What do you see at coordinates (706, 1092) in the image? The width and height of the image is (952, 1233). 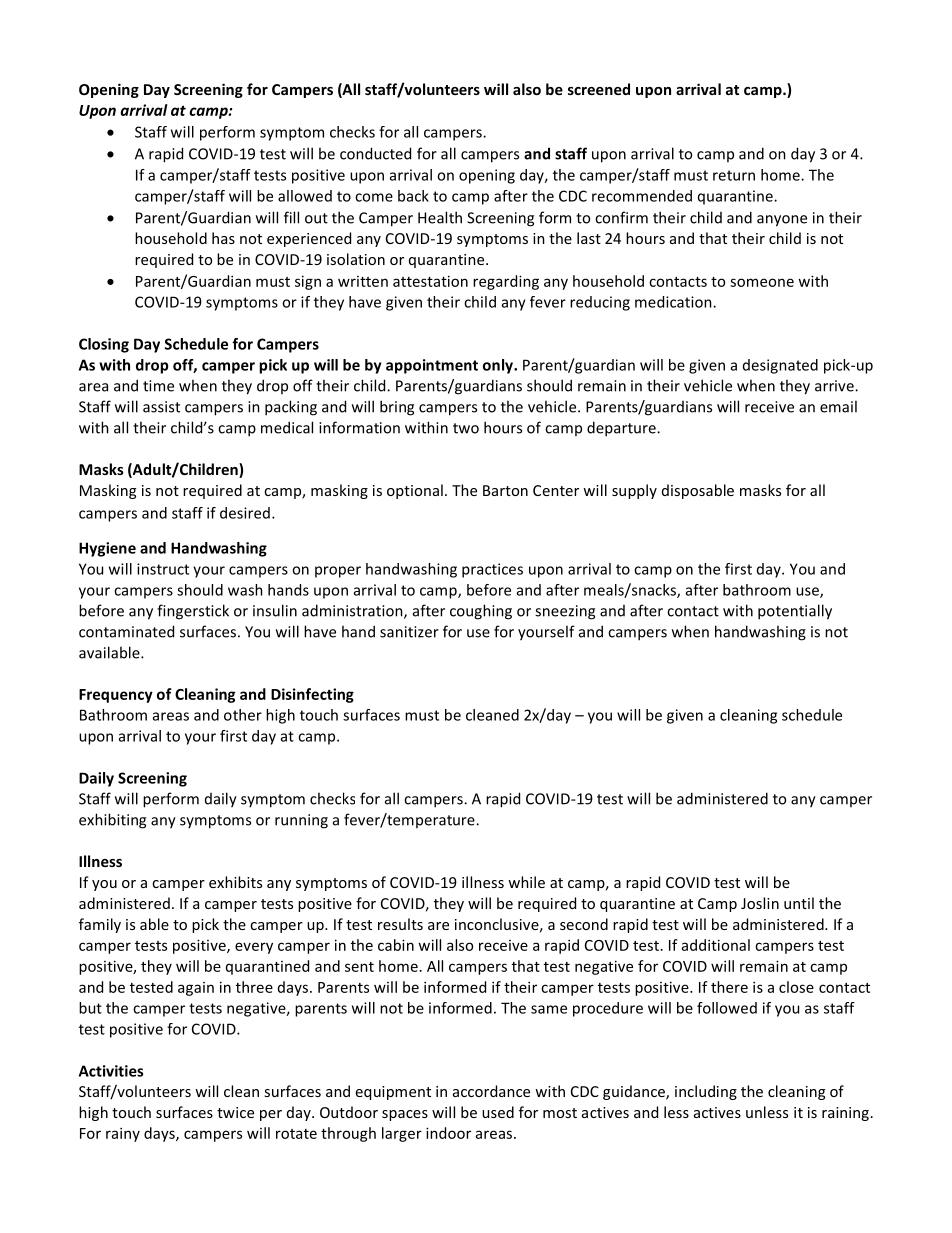 I see `including` at bounding box center [706, 1092].
